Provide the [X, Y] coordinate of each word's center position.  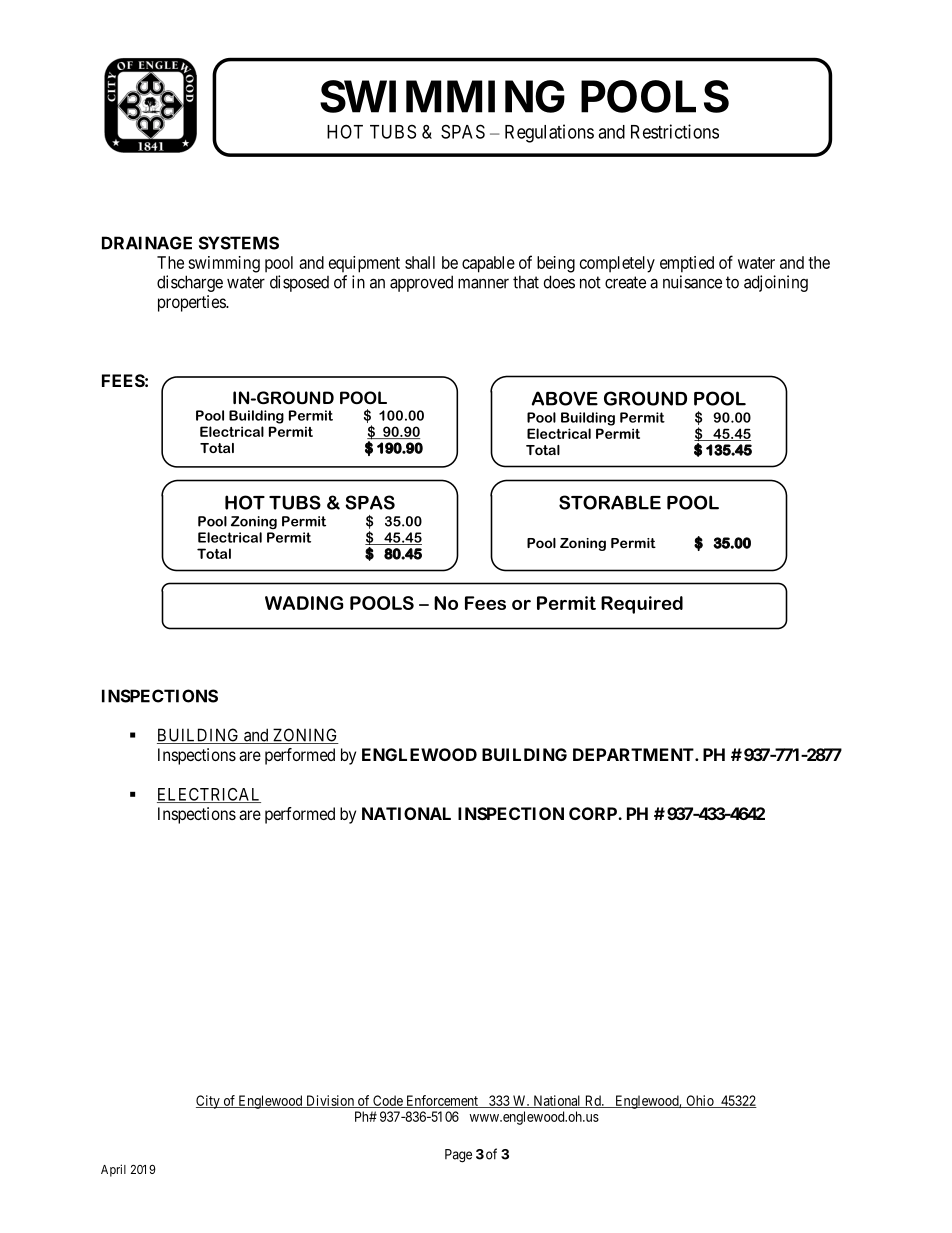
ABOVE [565, 398]
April [113, 1170]
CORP [594, 813]
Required [642, 605]
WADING [304, 603]
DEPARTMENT [634, 754]
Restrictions [675, 131]
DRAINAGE [147, 243]
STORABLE [610, 502]
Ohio [700, 1101]
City [209, 1102]
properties [192, 303]
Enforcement [442, 1101]
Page [458, 1156]
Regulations [549, 133]
